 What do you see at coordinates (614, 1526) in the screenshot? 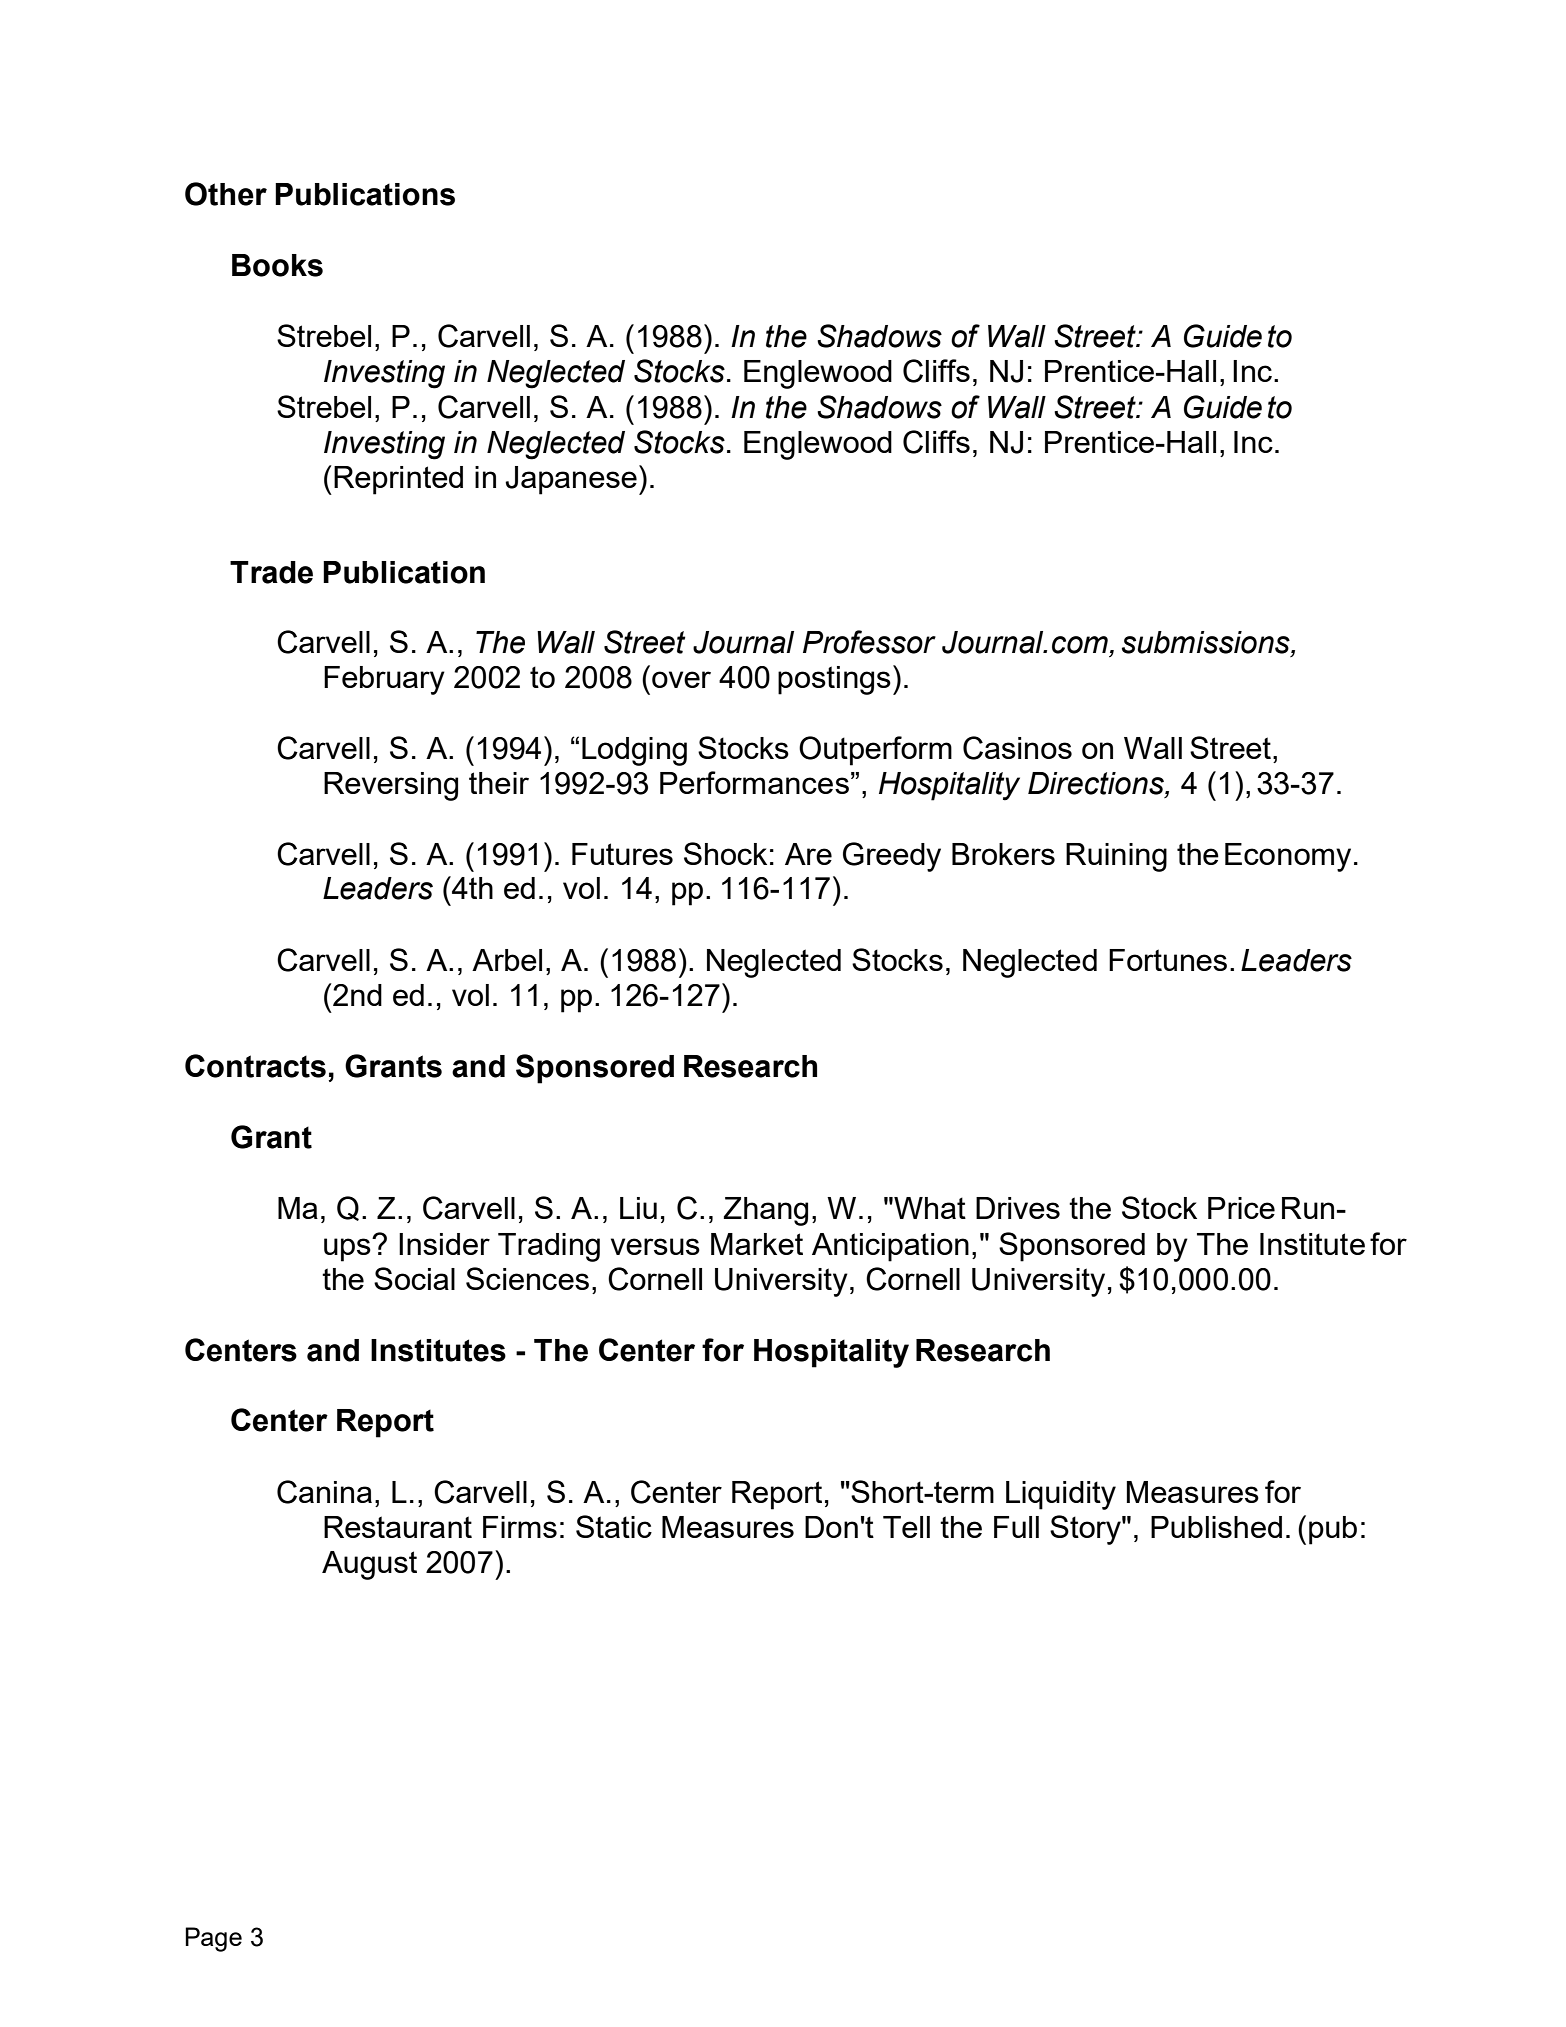
I see `Static` at bounding box center [614, 1526].
